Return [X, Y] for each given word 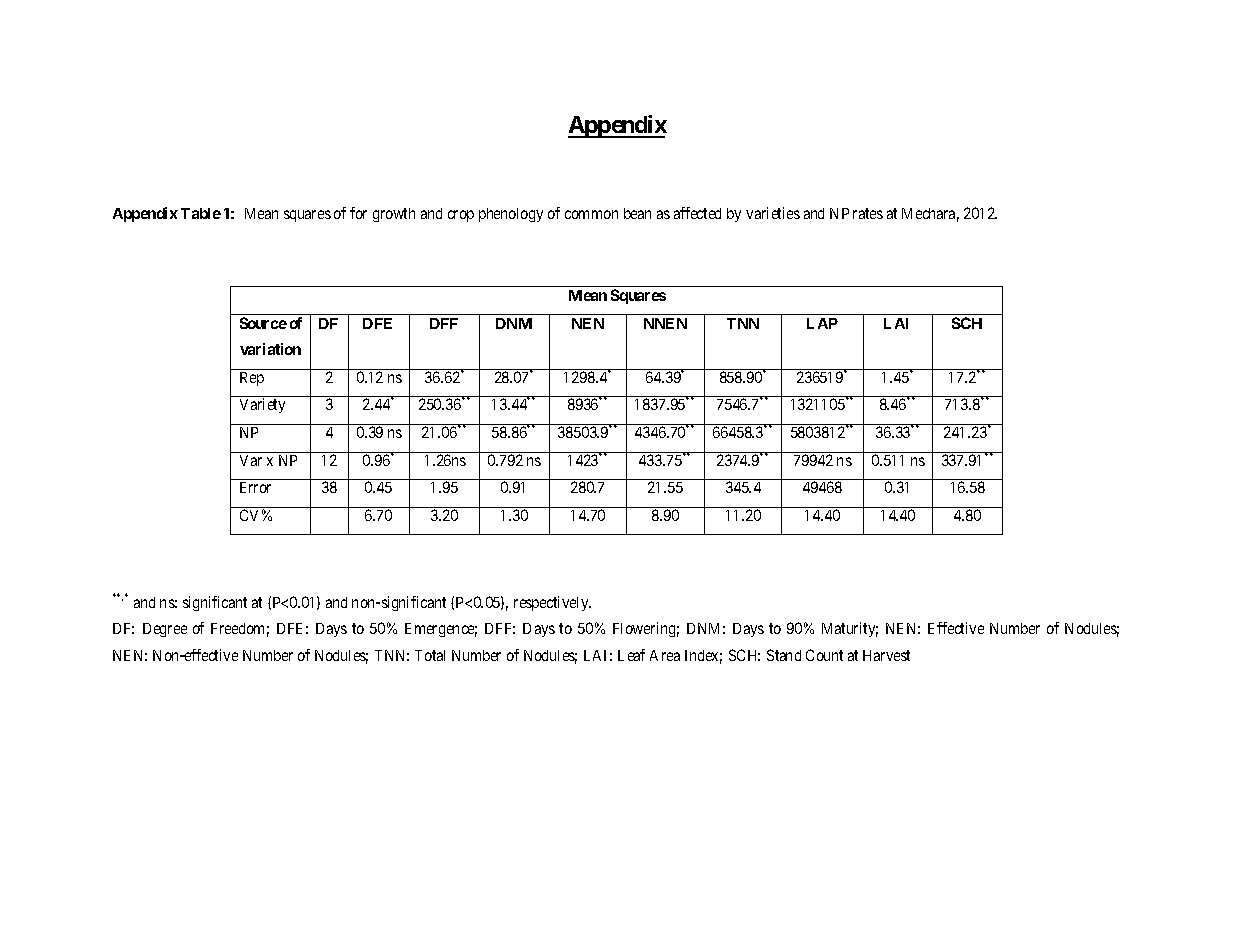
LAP [822, 323]
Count [824, 655]
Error [255, 487]
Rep [252, 379]
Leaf [631, 655]
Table [201, 213]
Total [430, 655]
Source [263, 323]
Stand [784, 655]
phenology [511, 215]
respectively [552, 603]
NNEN [665, 323]
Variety [262, 405]
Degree [165, 630]
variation [270, 349]
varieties [773, 213]
